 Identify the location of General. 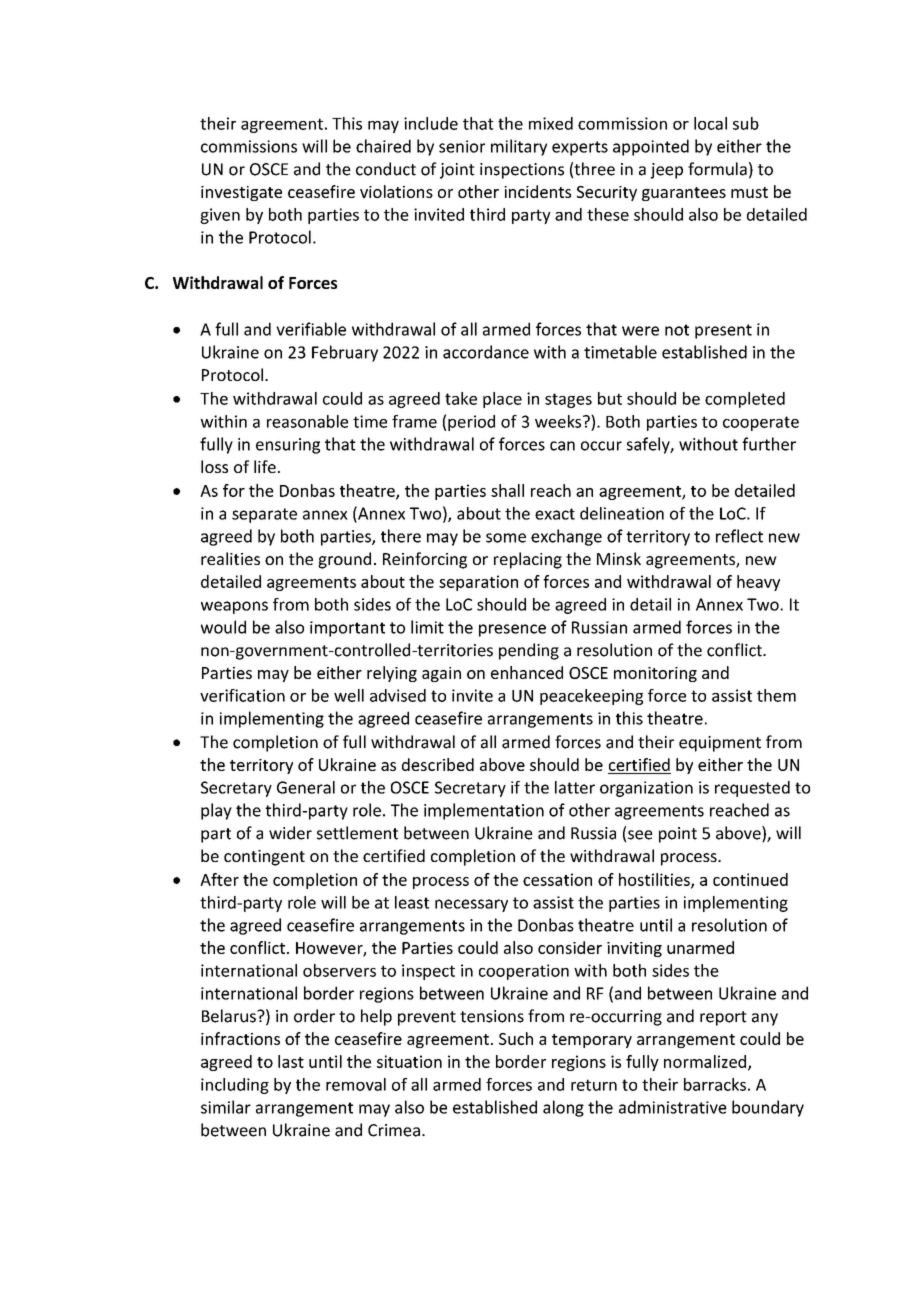
(306, 787).
